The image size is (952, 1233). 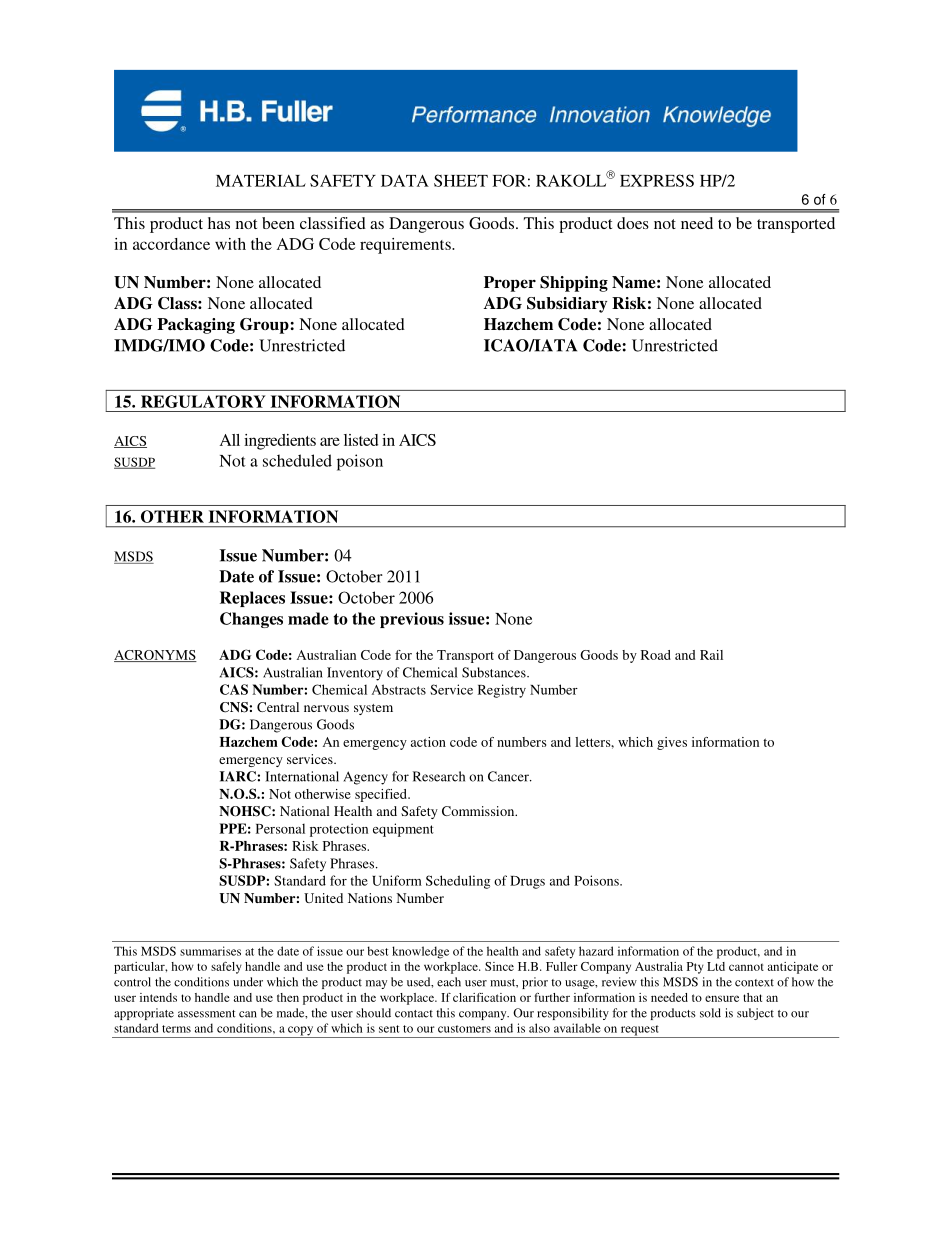 What do you see at coordinates (219, 223) in the document?
I see `has` at bounding box center [219, 223].
